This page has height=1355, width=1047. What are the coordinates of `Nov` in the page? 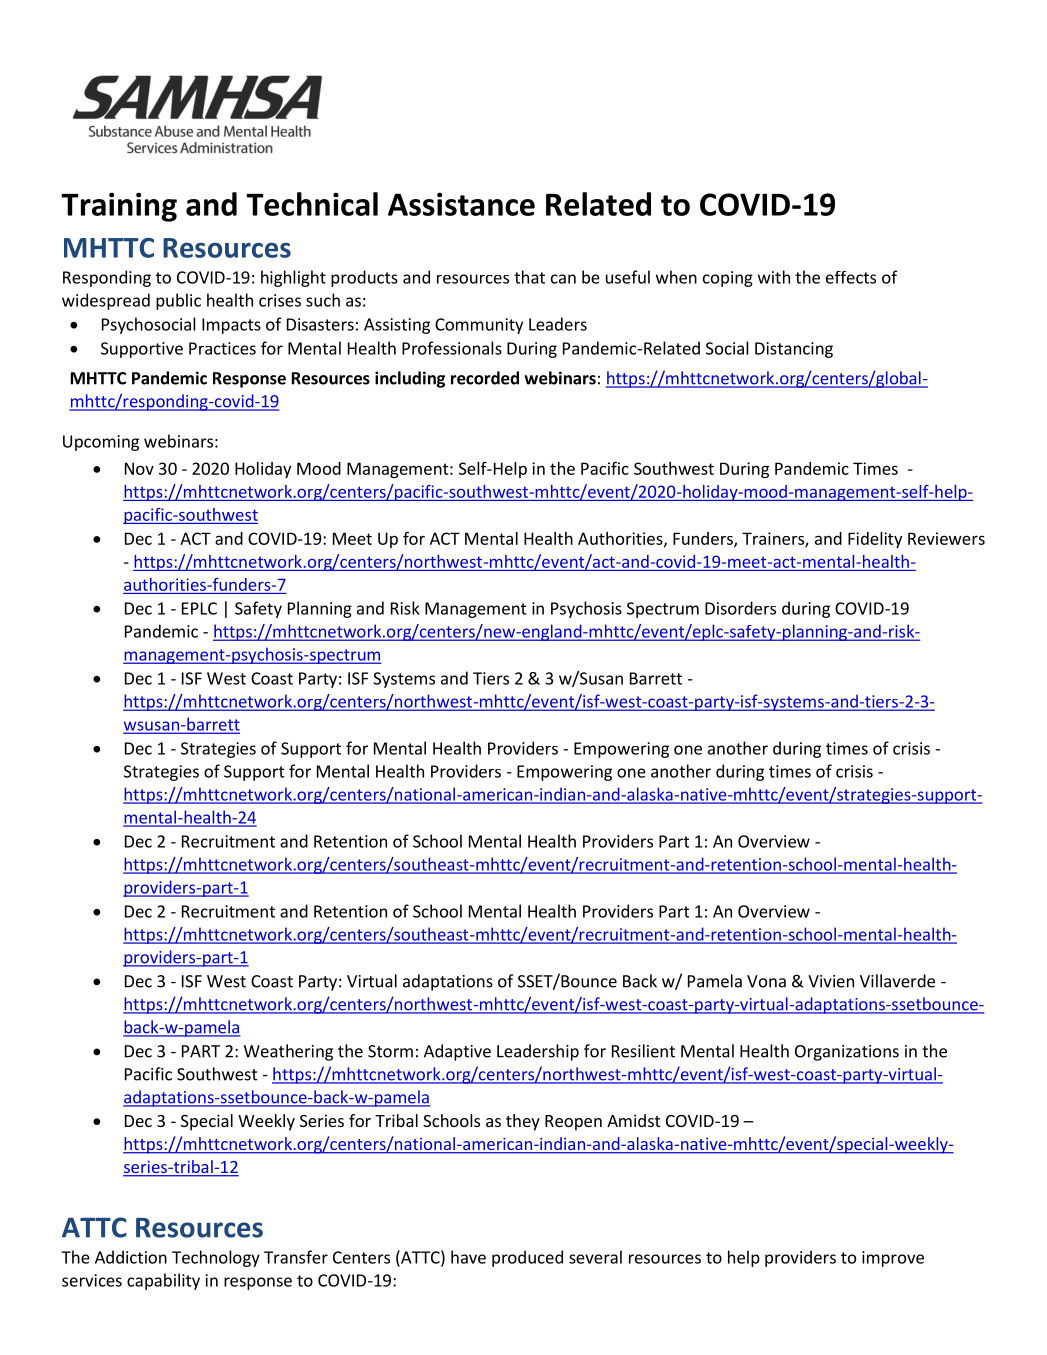 It's located at (139, 468).
